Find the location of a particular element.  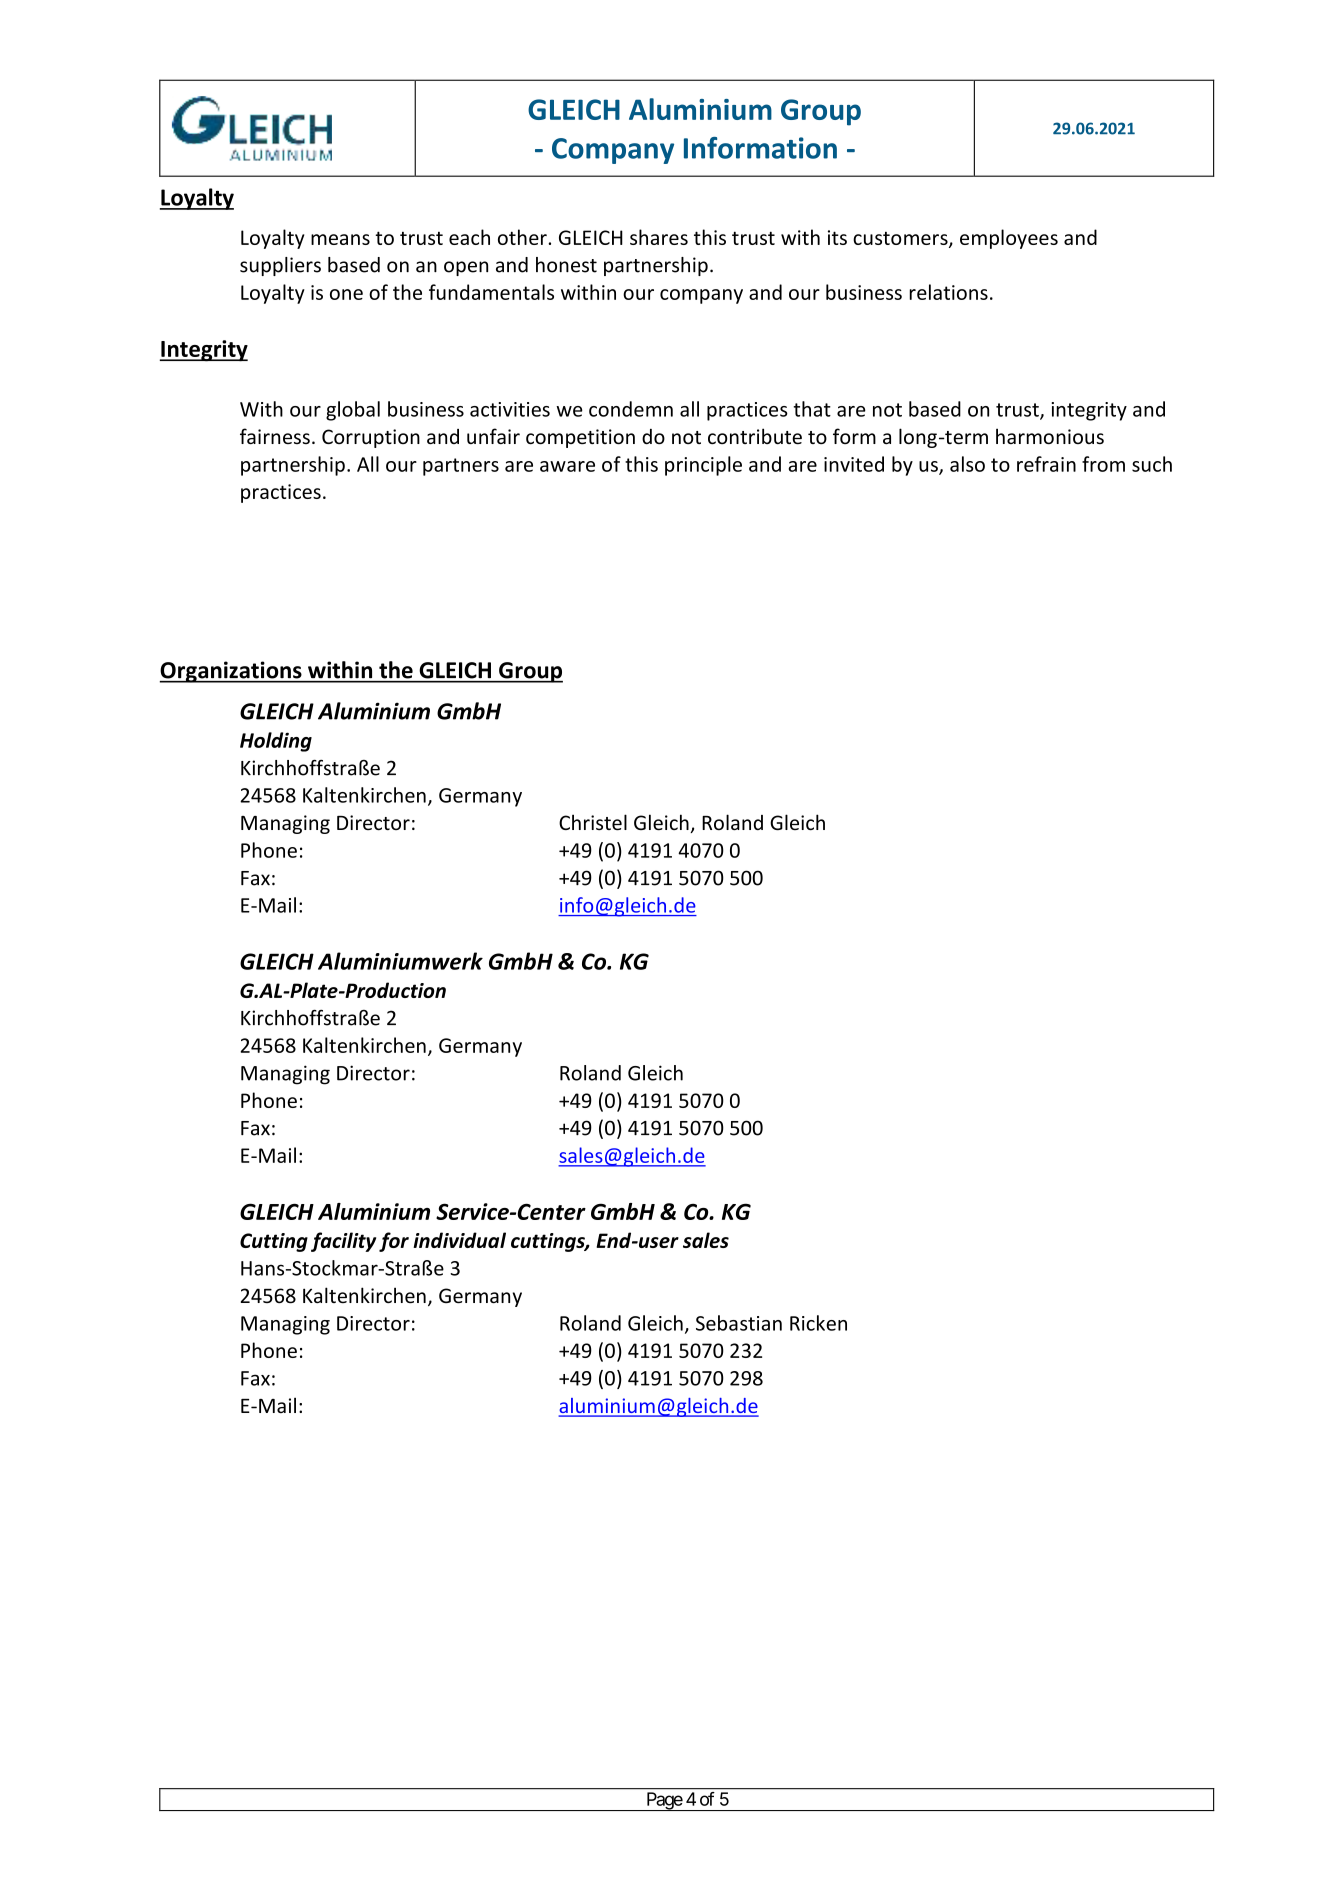

Sebastian is located at coordinates (739, 1323).
